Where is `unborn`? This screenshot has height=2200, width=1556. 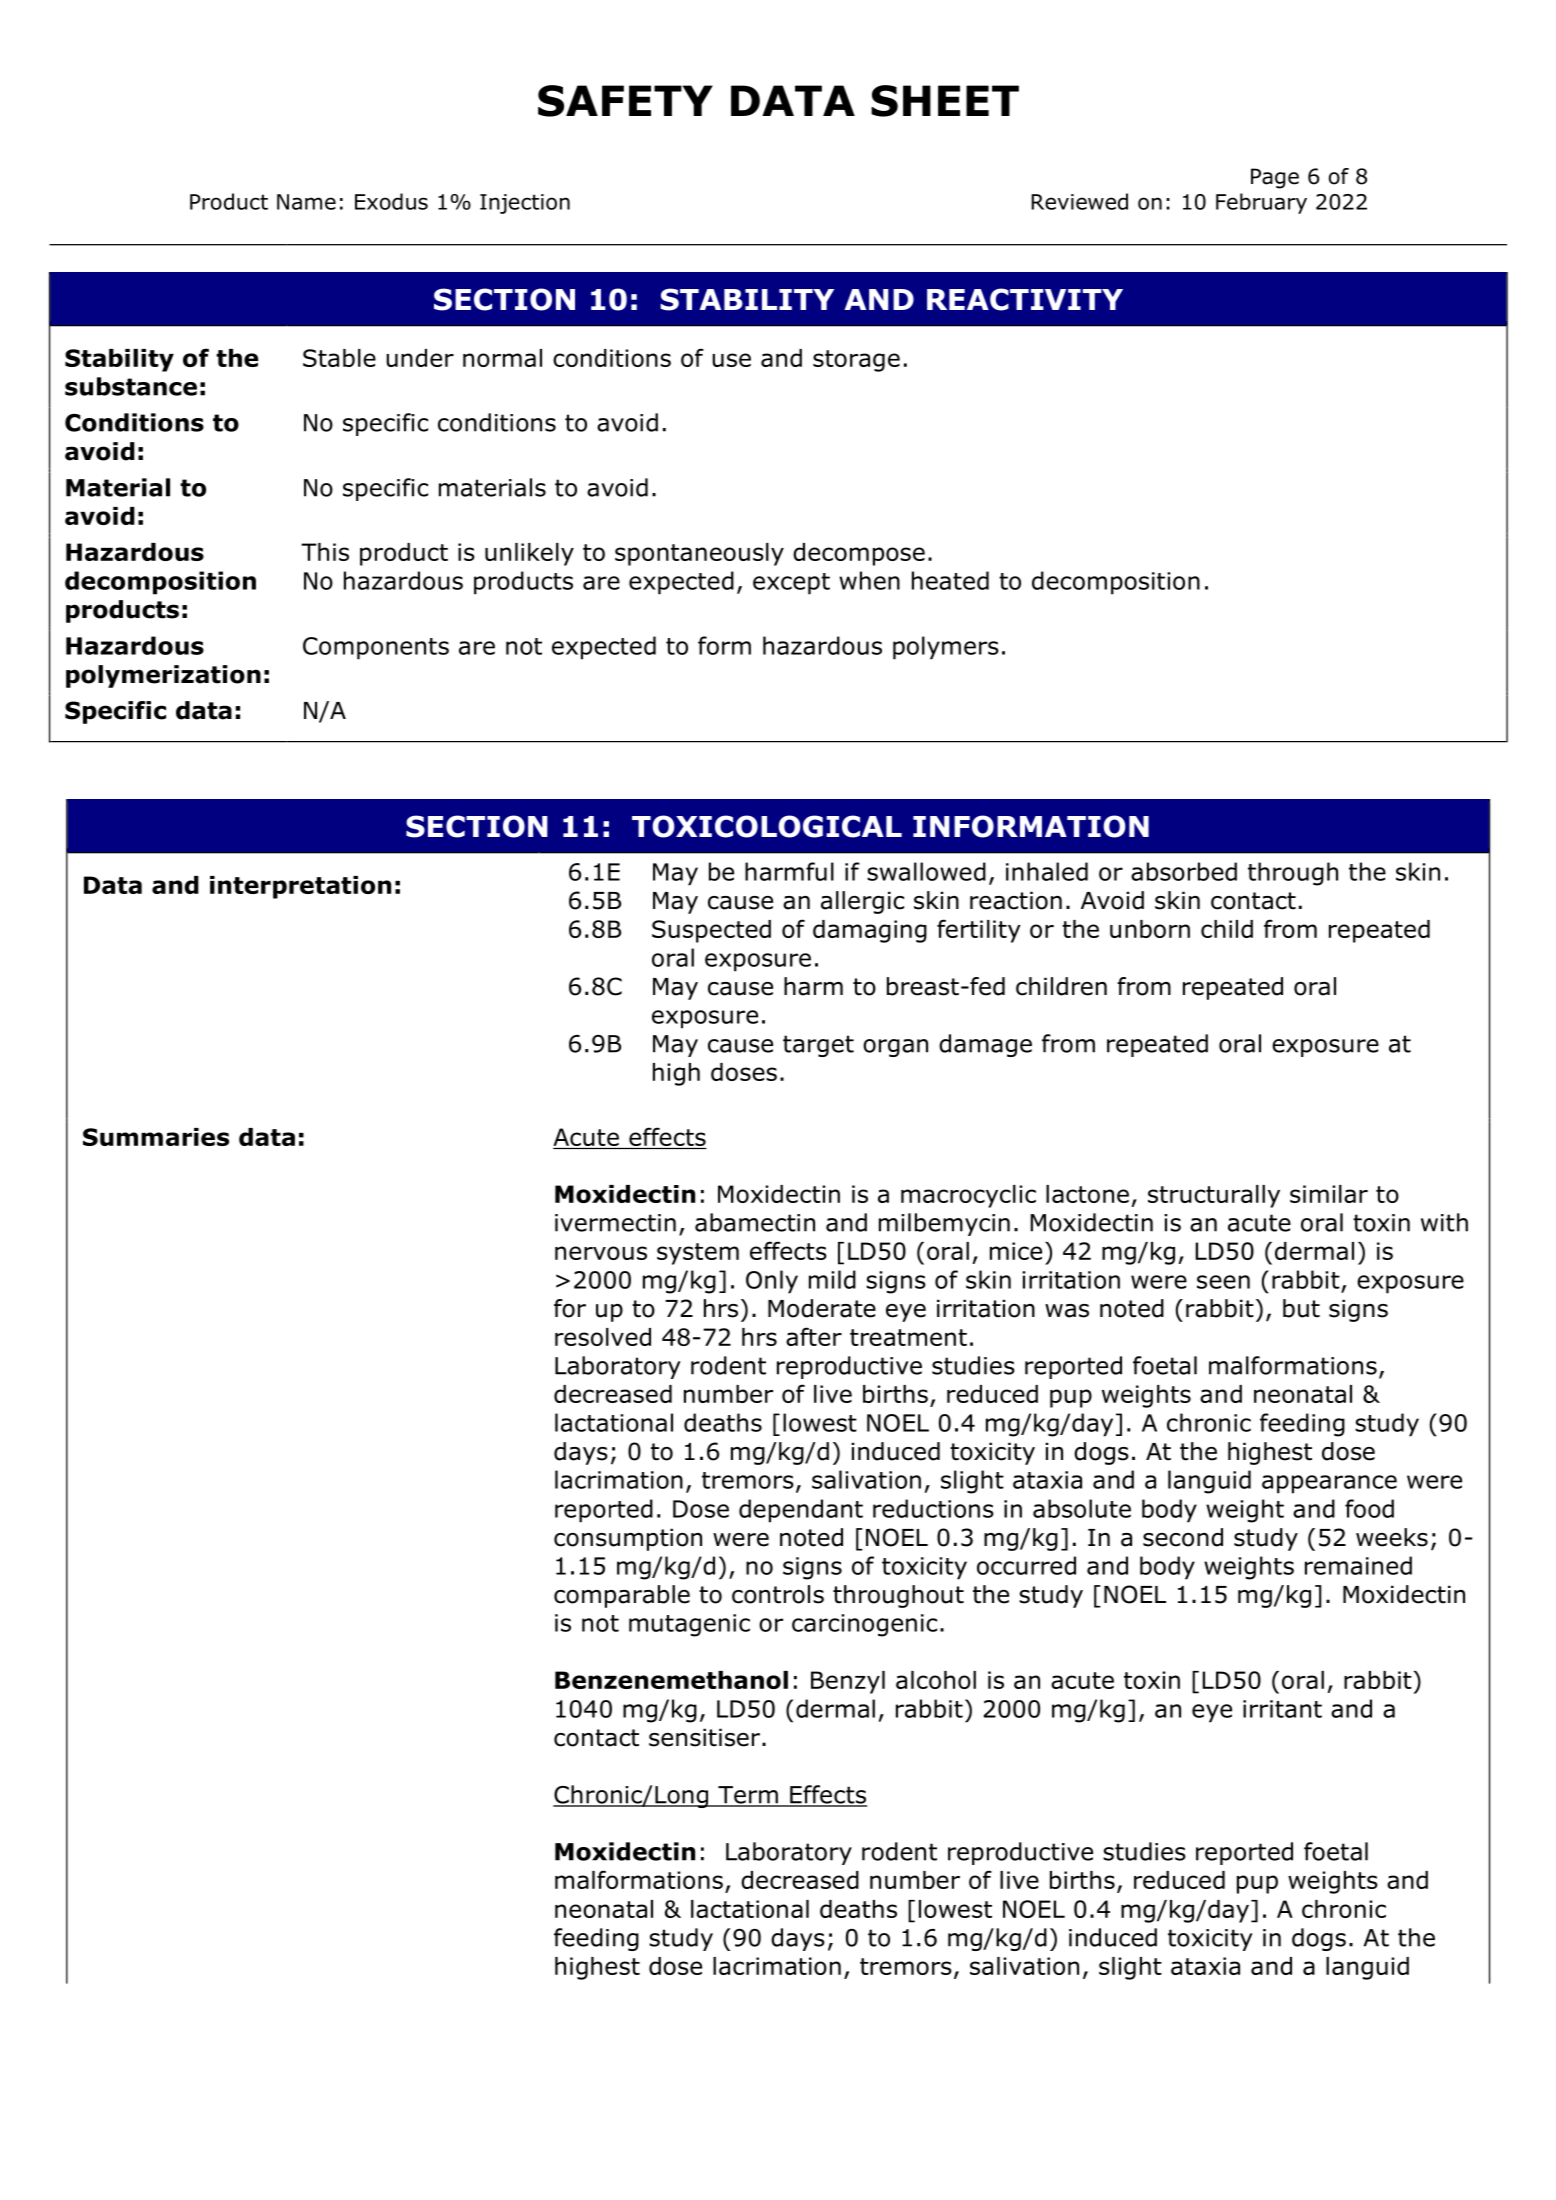
unborn is located at coordinates (1150, 929).
